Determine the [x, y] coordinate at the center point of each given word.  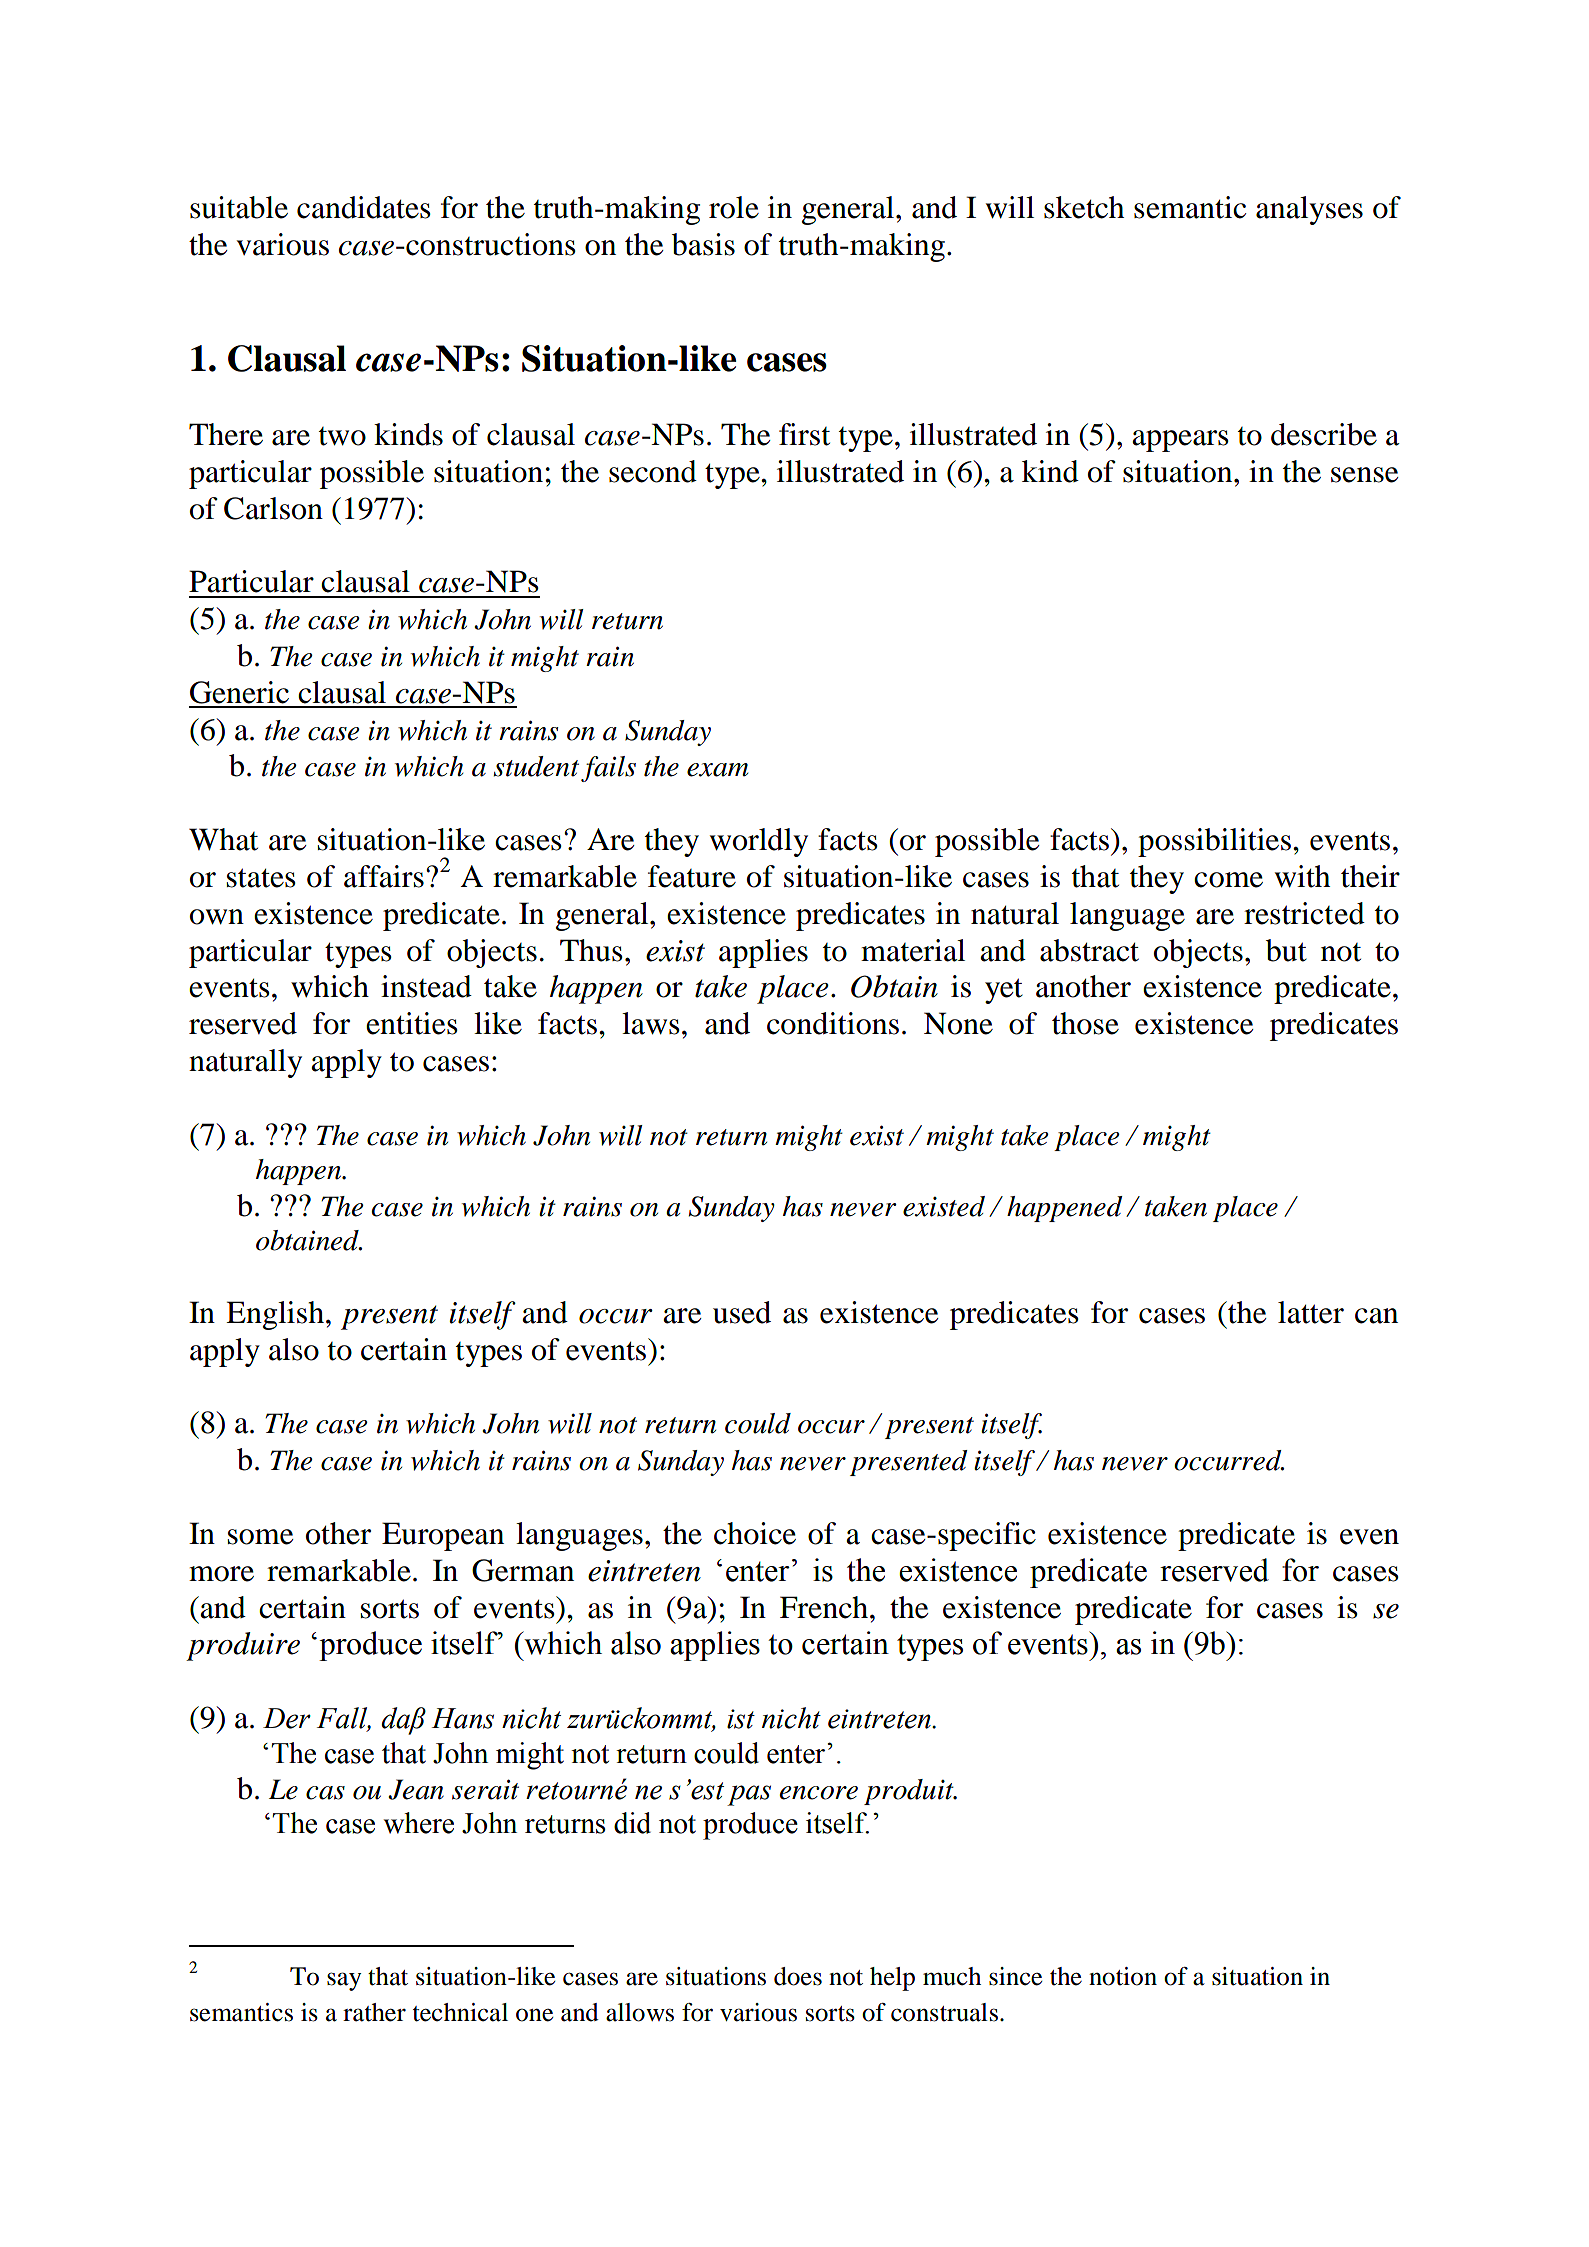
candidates [364, 207]
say [344, 1981]
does [798, 1976]
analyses [1309, 210]
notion [1123, 1976]
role [734, 207]
